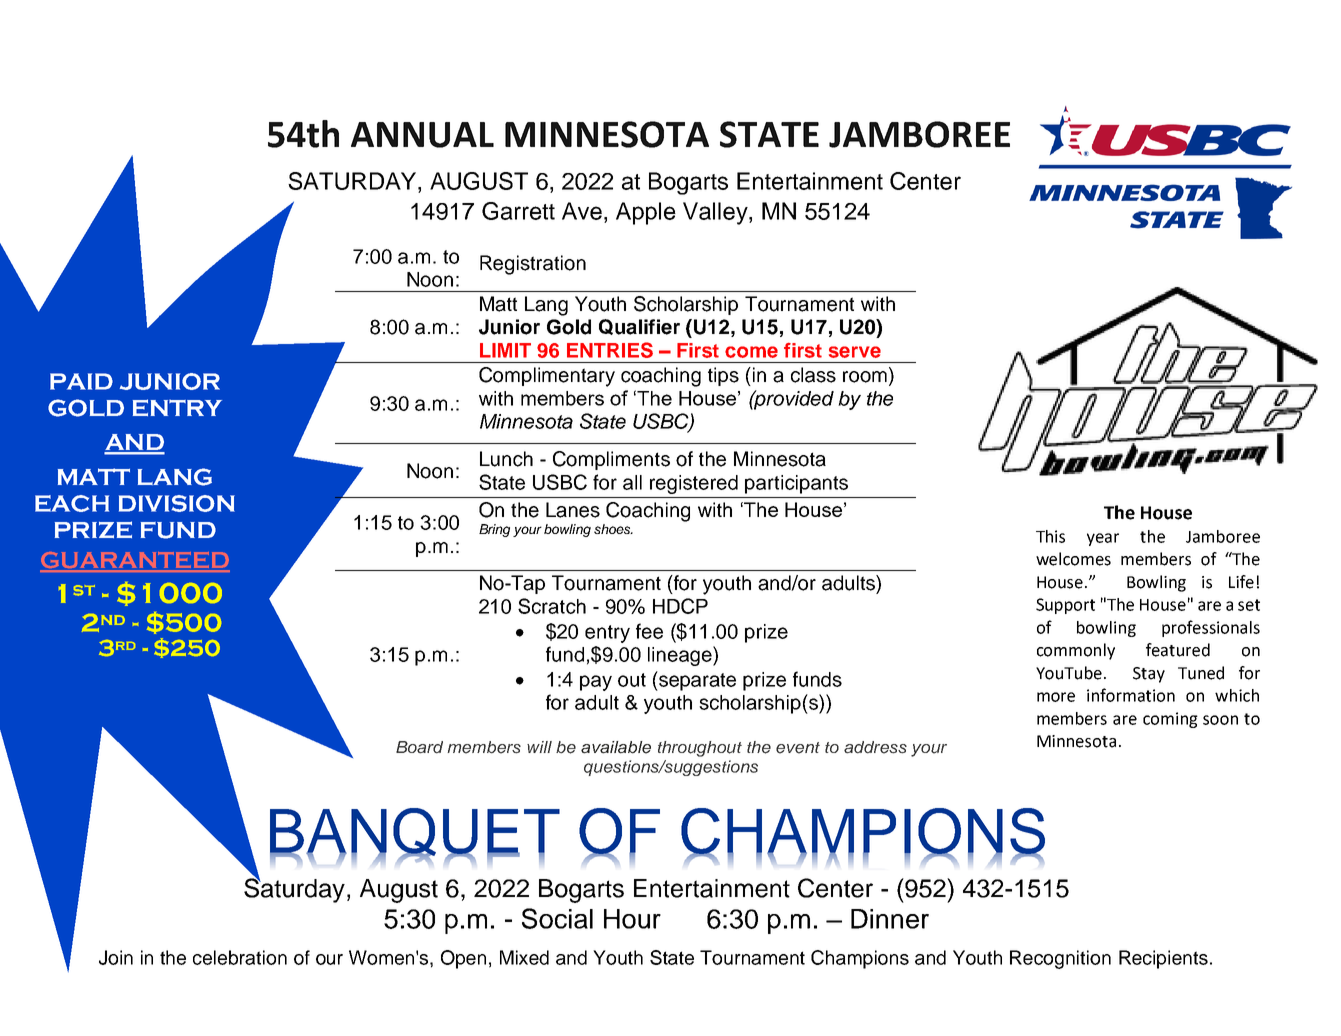 Image resolution: width=1341 pixels, height=1036 pixels. I want to click on GUARANTEED, so click(135, 561).
